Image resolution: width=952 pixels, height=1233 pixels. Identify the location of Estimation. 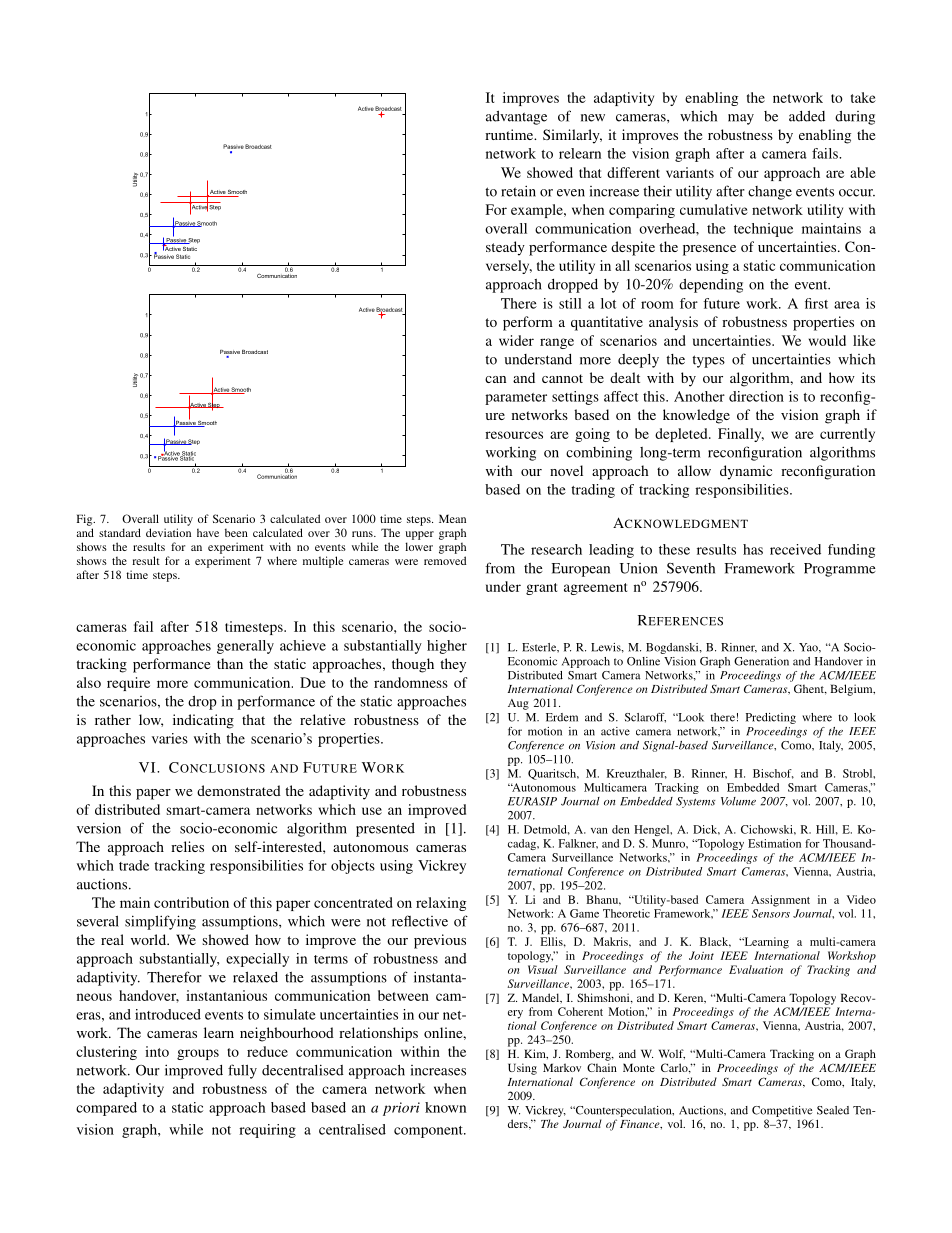
(774, 843).
